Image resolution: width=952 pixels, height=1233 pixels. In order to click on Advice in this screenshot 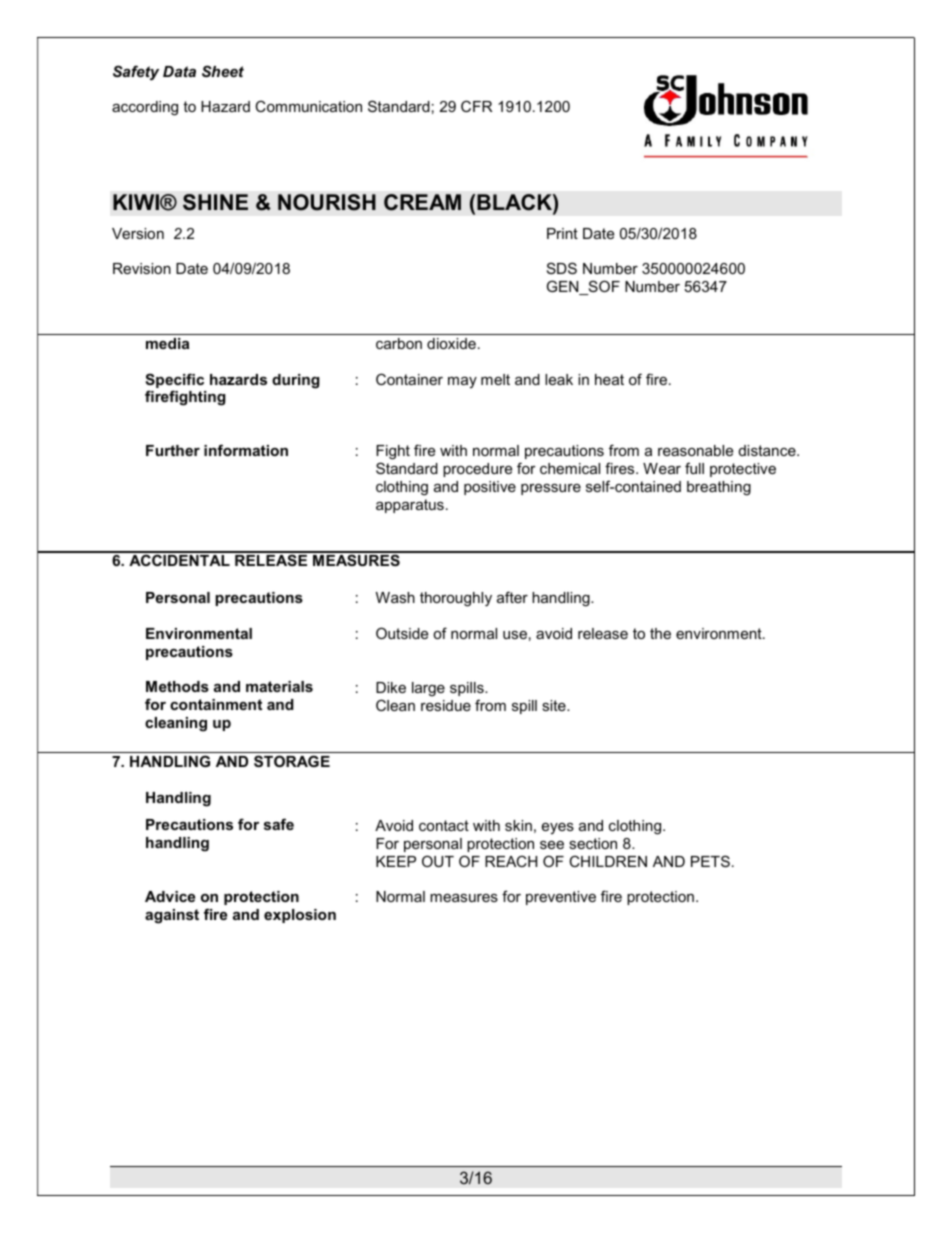, I will do `click(170, 896)`.
